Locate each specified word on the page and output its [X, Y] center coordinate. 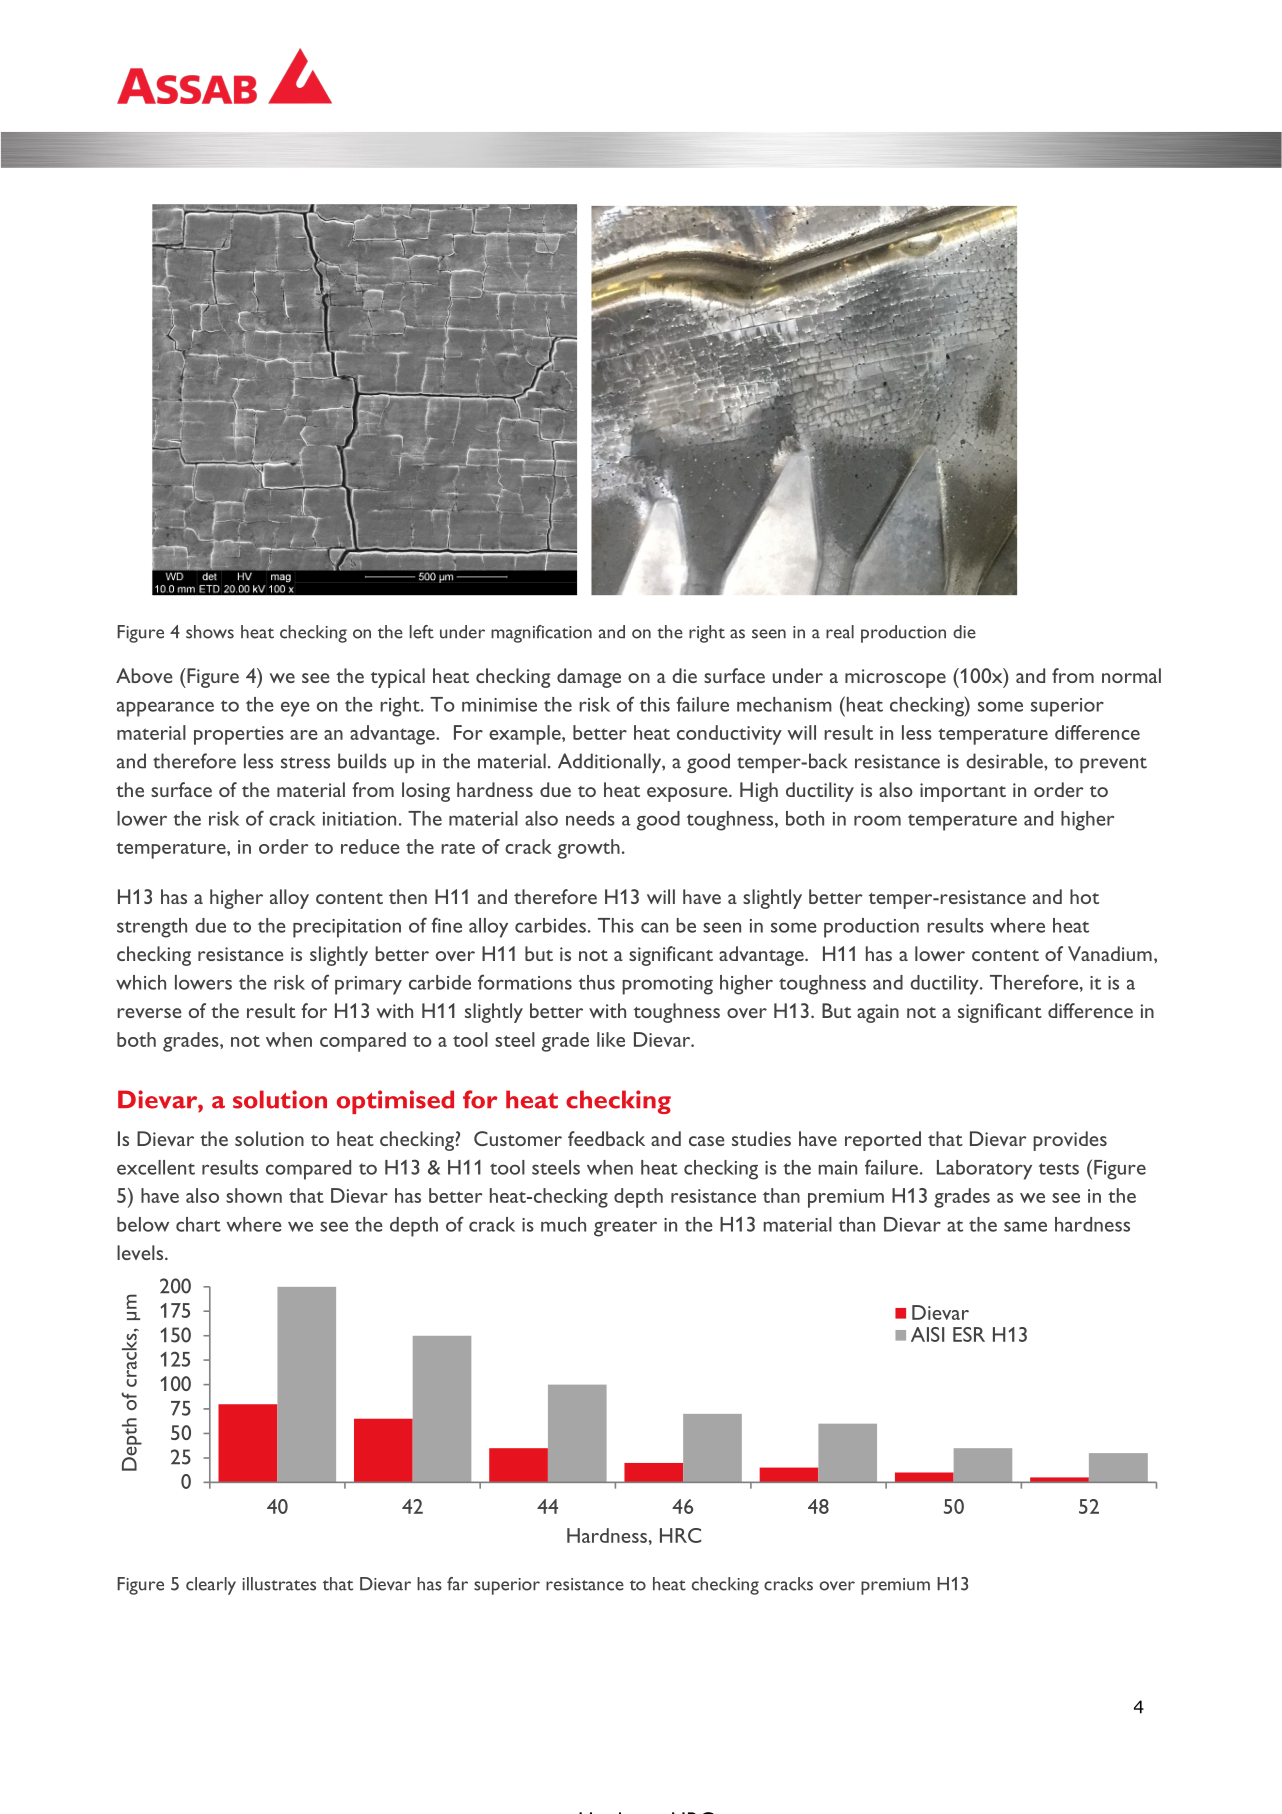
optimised [395, 1102]
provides [1070, 1141]
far [457, 1584]
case [707, 1141]
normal [1131, 675]
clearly [211, 1586]
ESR [969, 1334]
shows [210, 632]
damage [589, 678]
